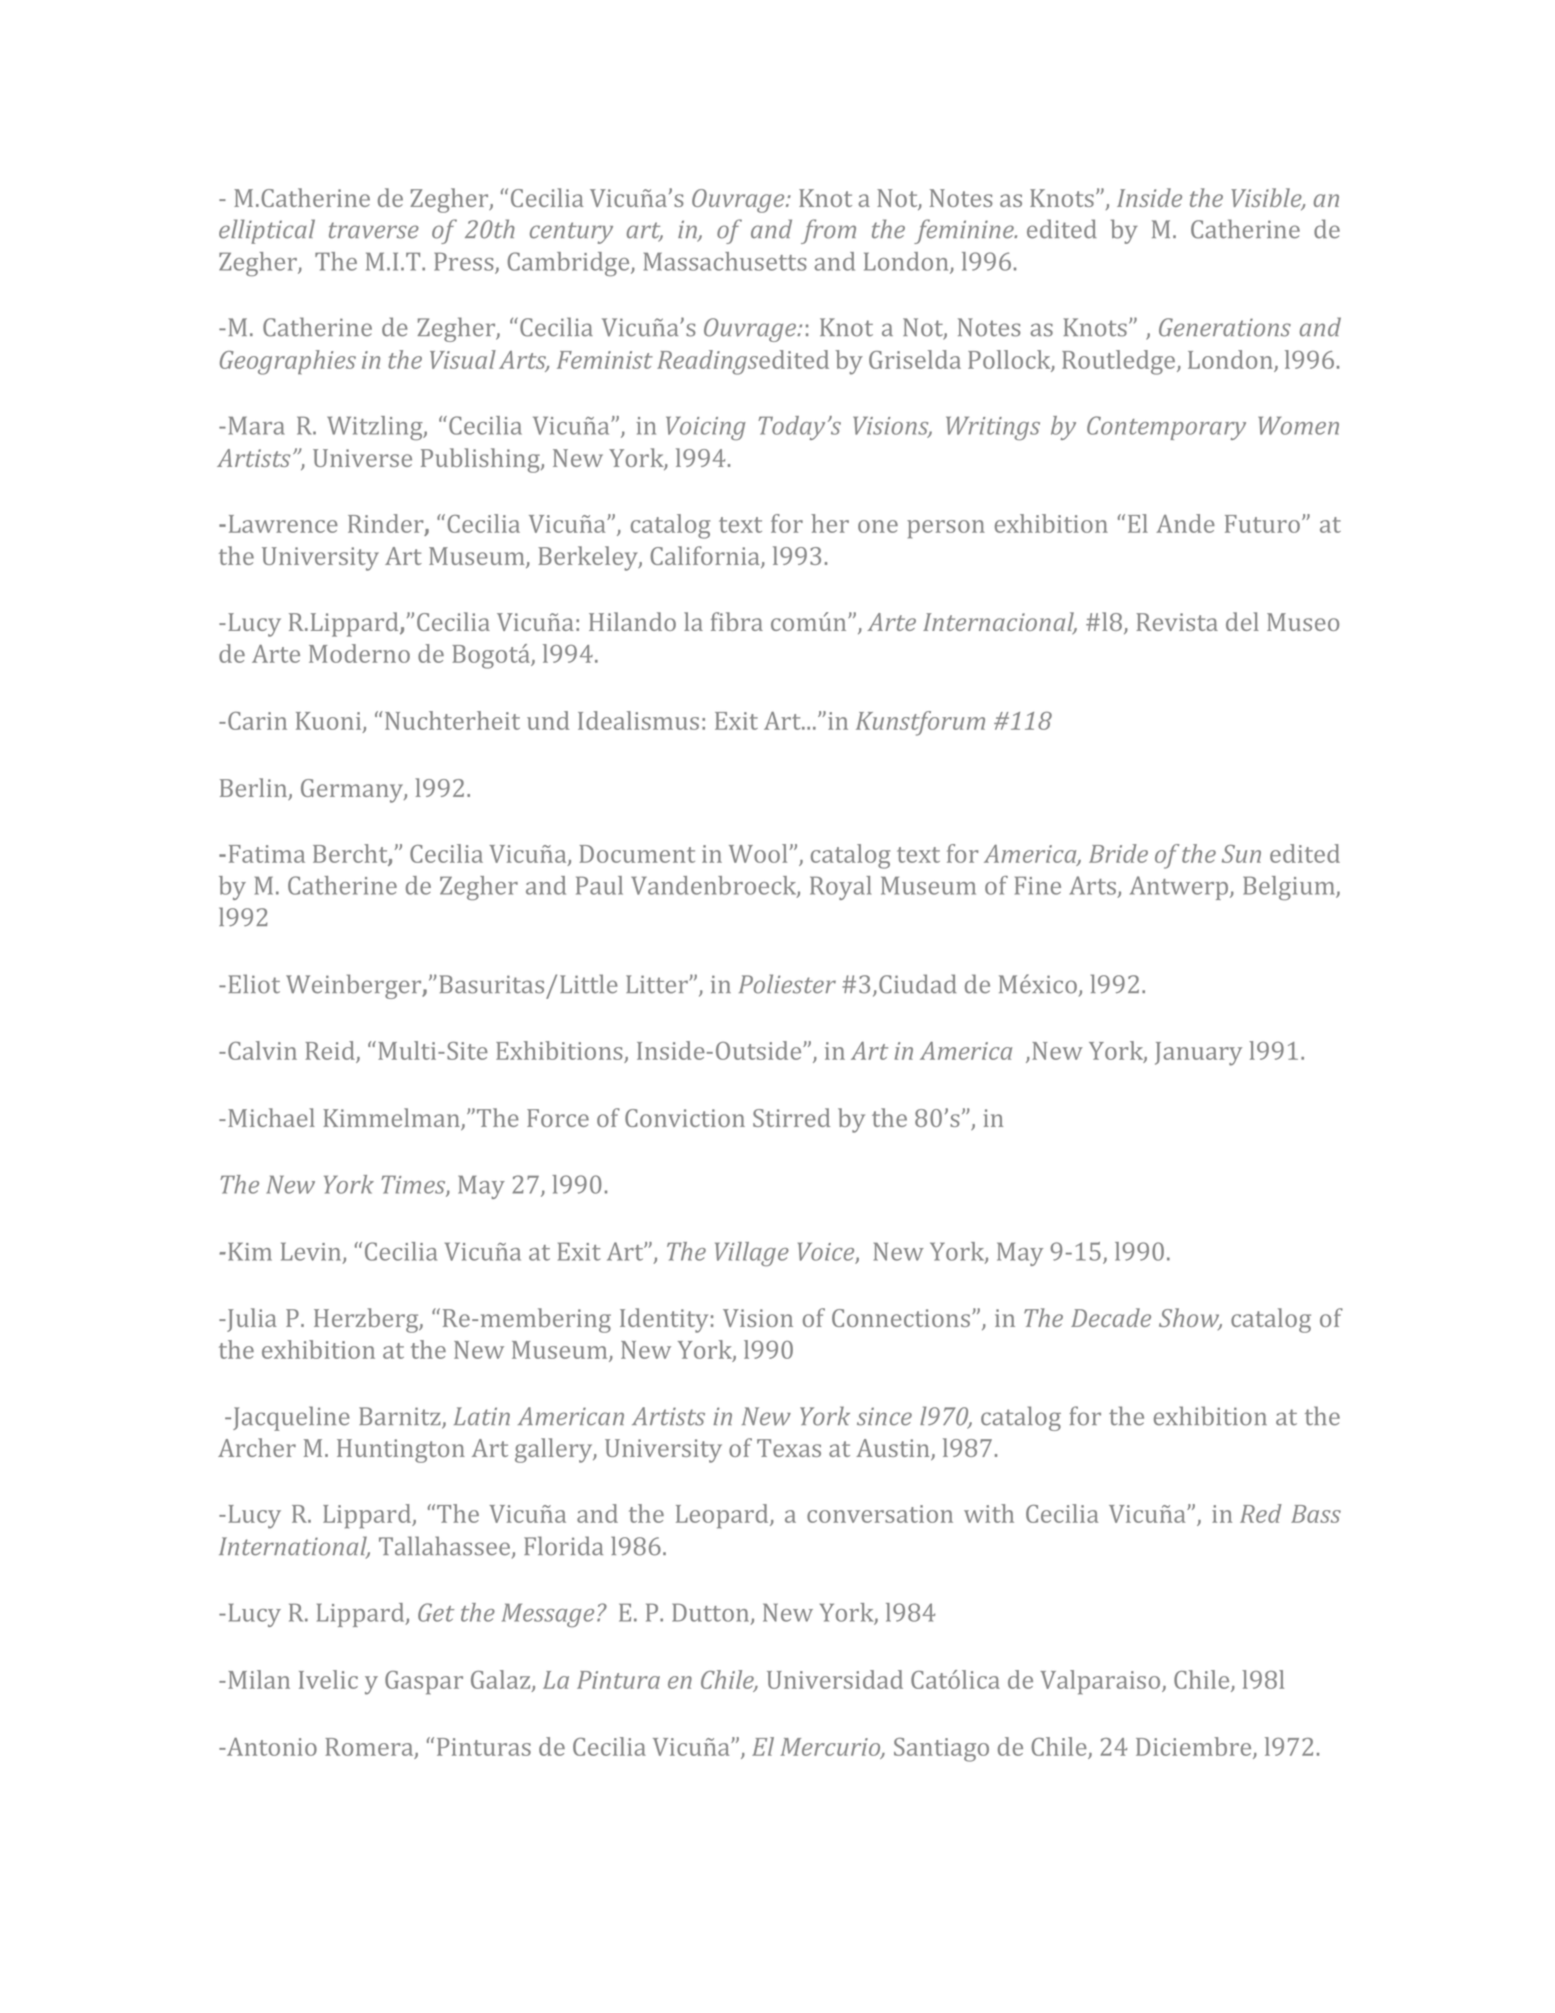  I want to click on Universidad, so click(835, 1679).
